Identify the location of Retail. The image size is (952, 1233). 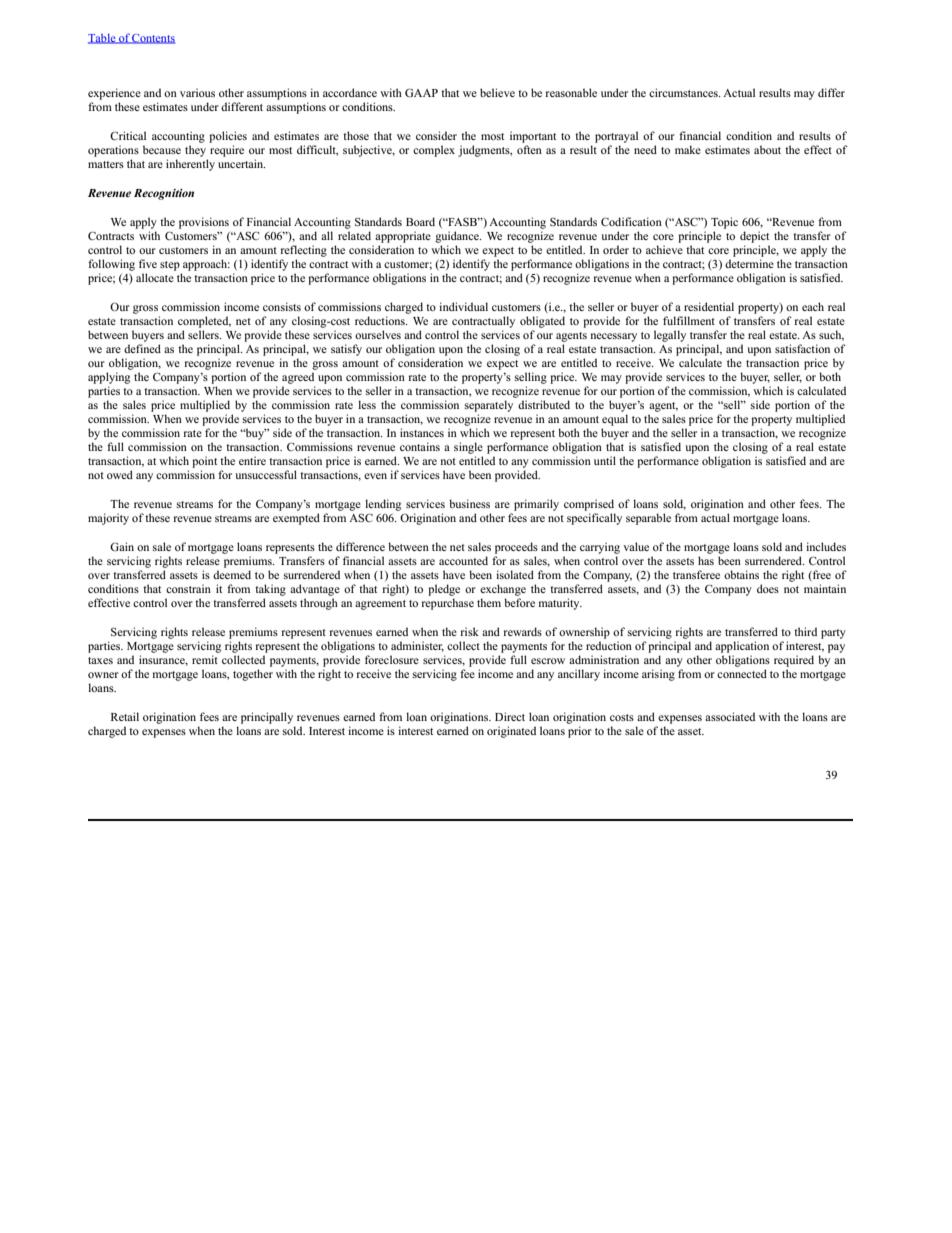
(125, 716).
